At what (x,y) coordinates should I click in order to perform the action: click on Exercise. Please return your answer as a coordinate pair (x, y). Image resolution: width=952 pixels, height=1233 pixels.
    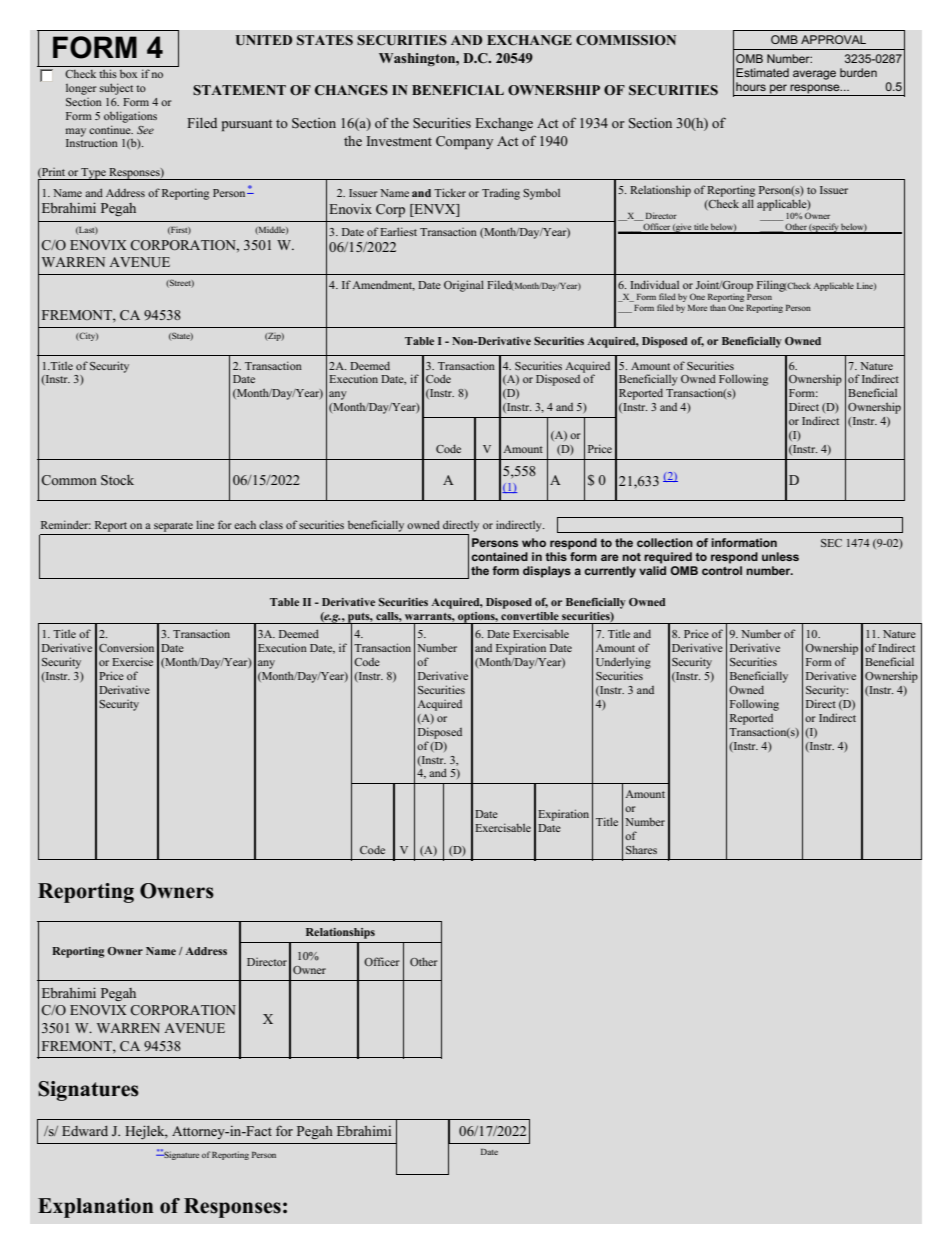
    Looking at the image, I should click on (132, 661).
